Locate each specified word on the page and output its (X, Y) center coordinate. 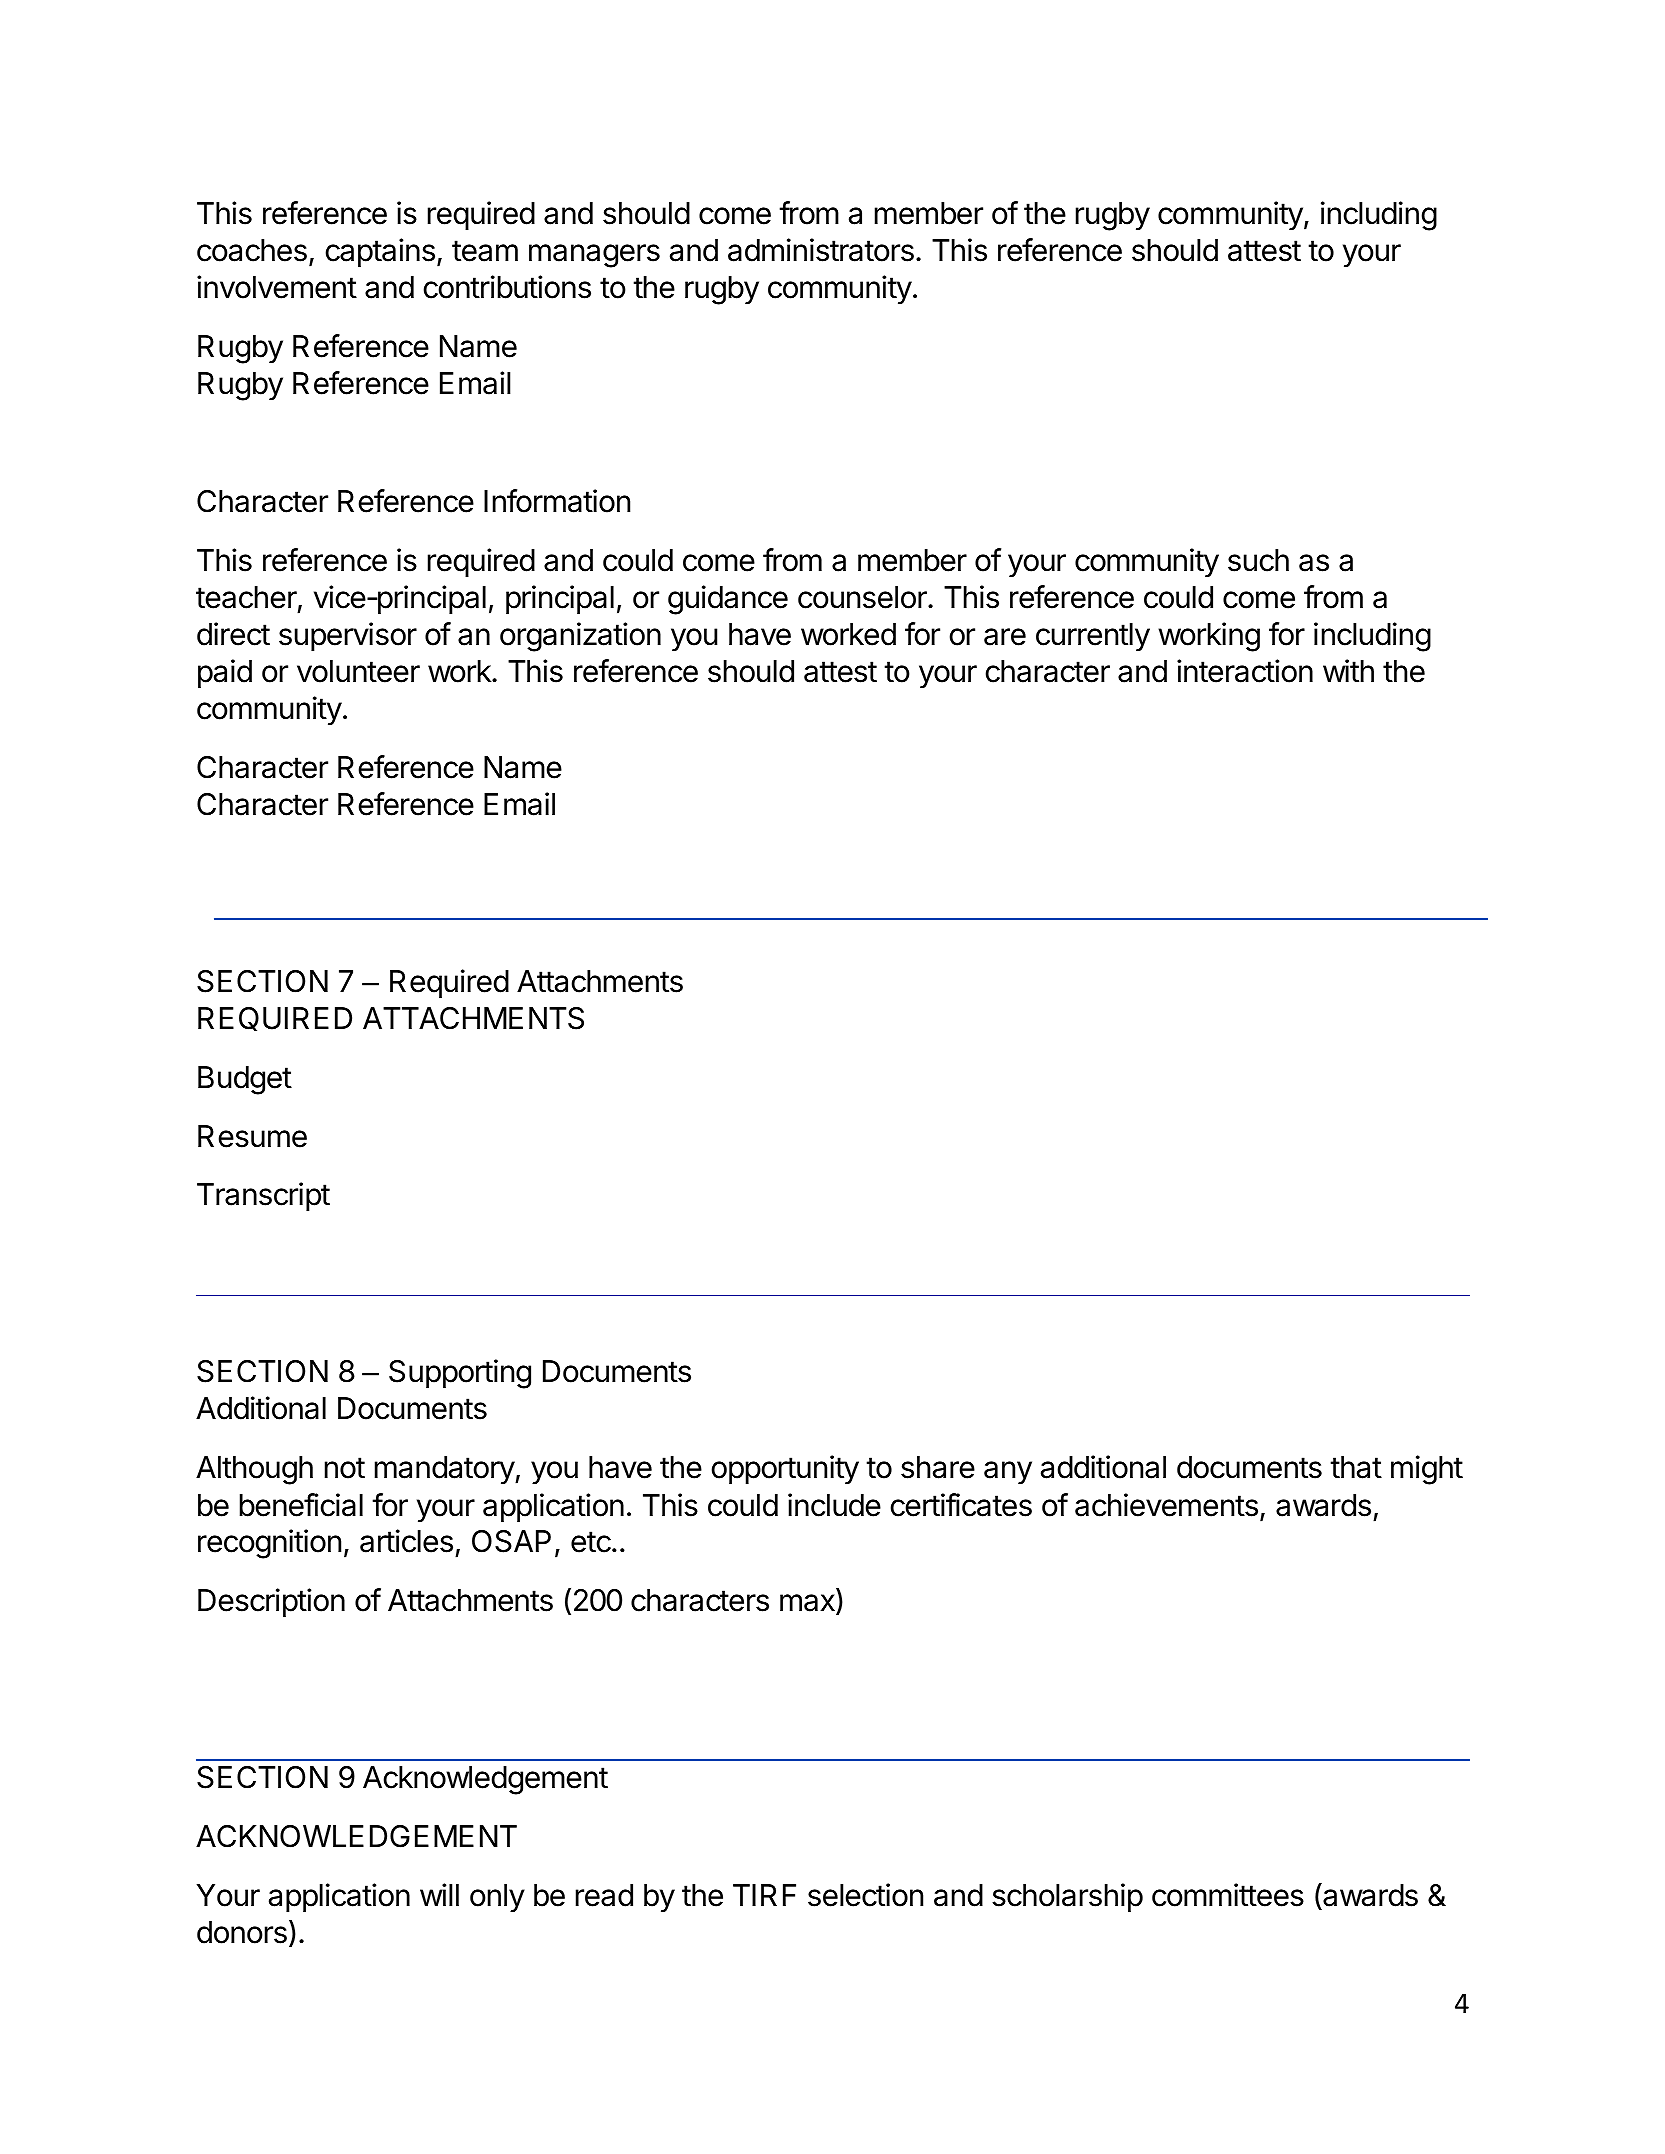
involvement (277, 287)
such (1258, 560)
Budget (245, 1080)
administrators (821, 250)
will (439, 1894)
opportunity (785, 1470)
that (1356, 1467)
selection (865, 1895)
